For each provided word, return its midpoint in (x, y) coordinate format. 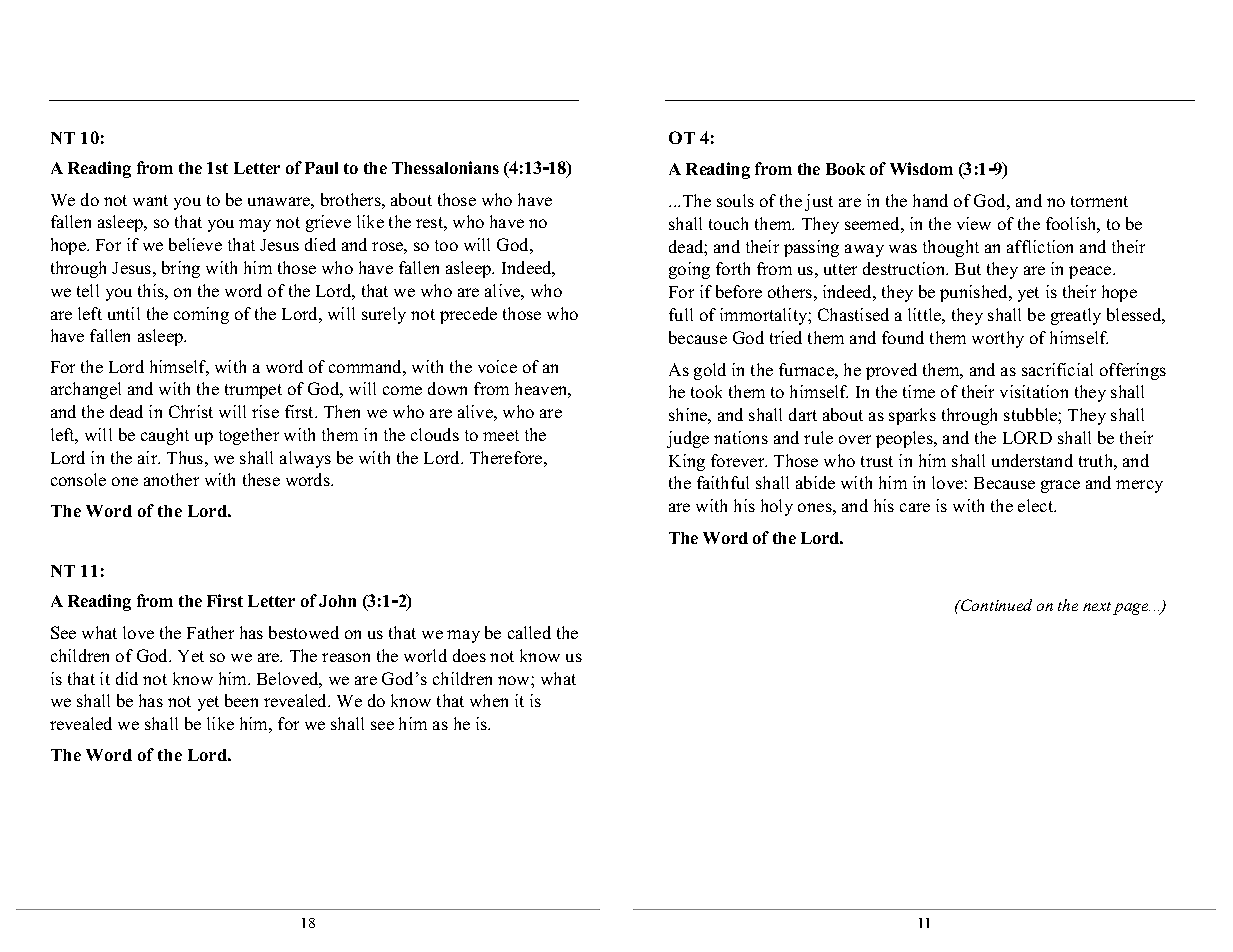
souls (735, 200)
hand (930, 200)
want (150, 200)
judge (688, 439)
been (241, 700)
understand (1032, 460)
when (489, 700)
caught (165, 436)
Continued (995, 605)
